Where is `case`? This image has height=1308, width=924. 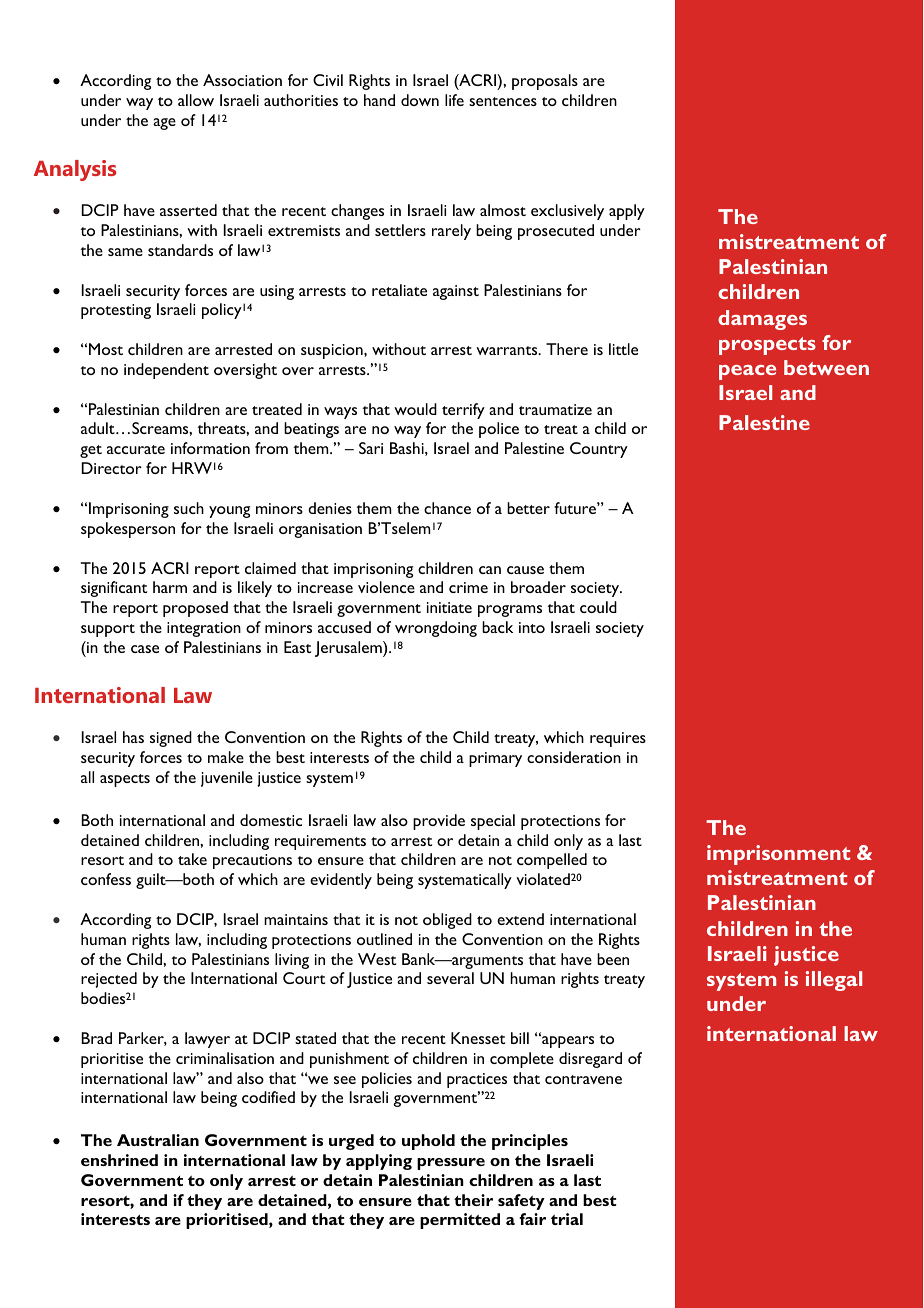 case is located at coordinates (145, 649).
